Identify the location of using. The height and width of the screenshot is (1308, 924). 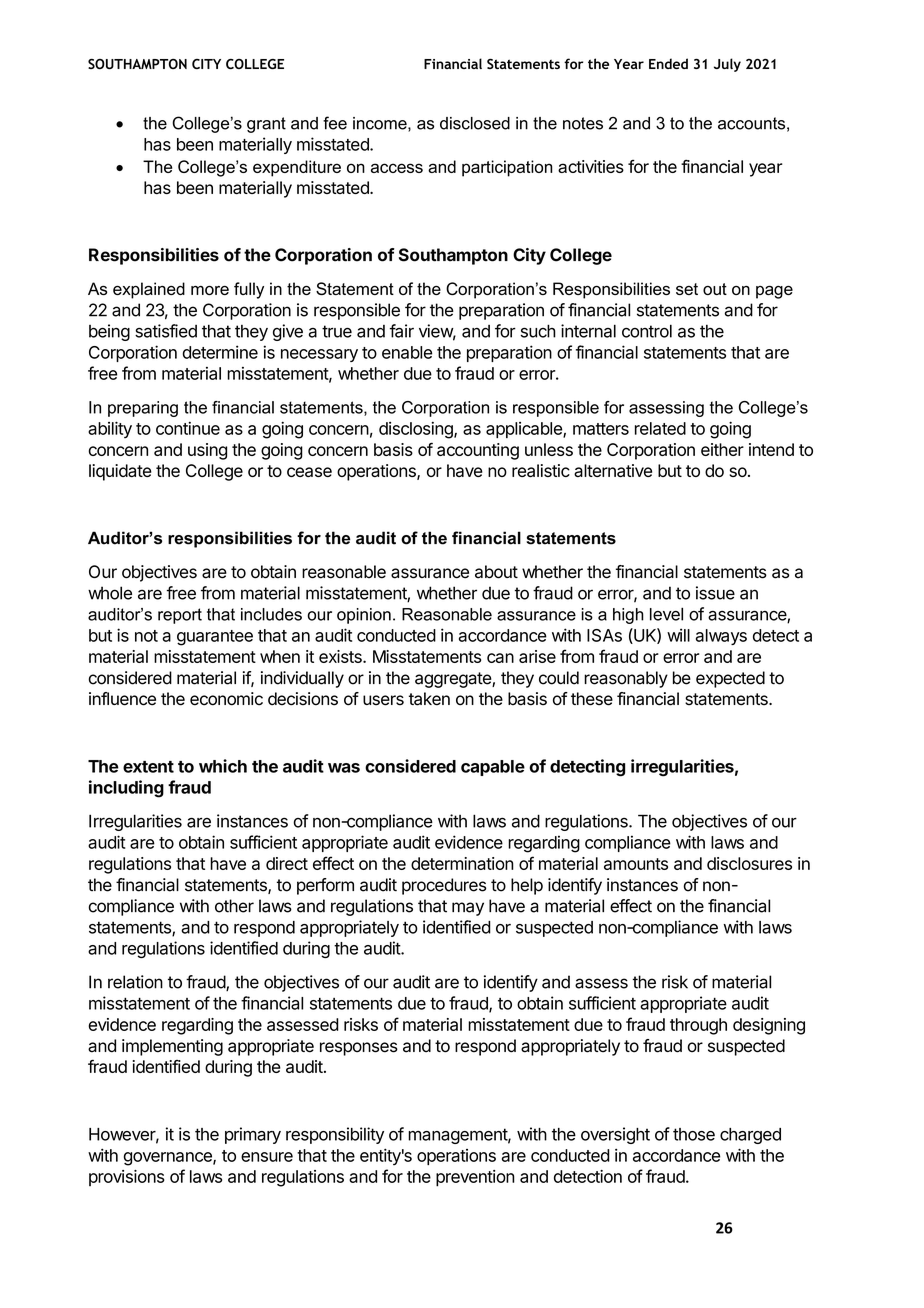
(207, 451).
